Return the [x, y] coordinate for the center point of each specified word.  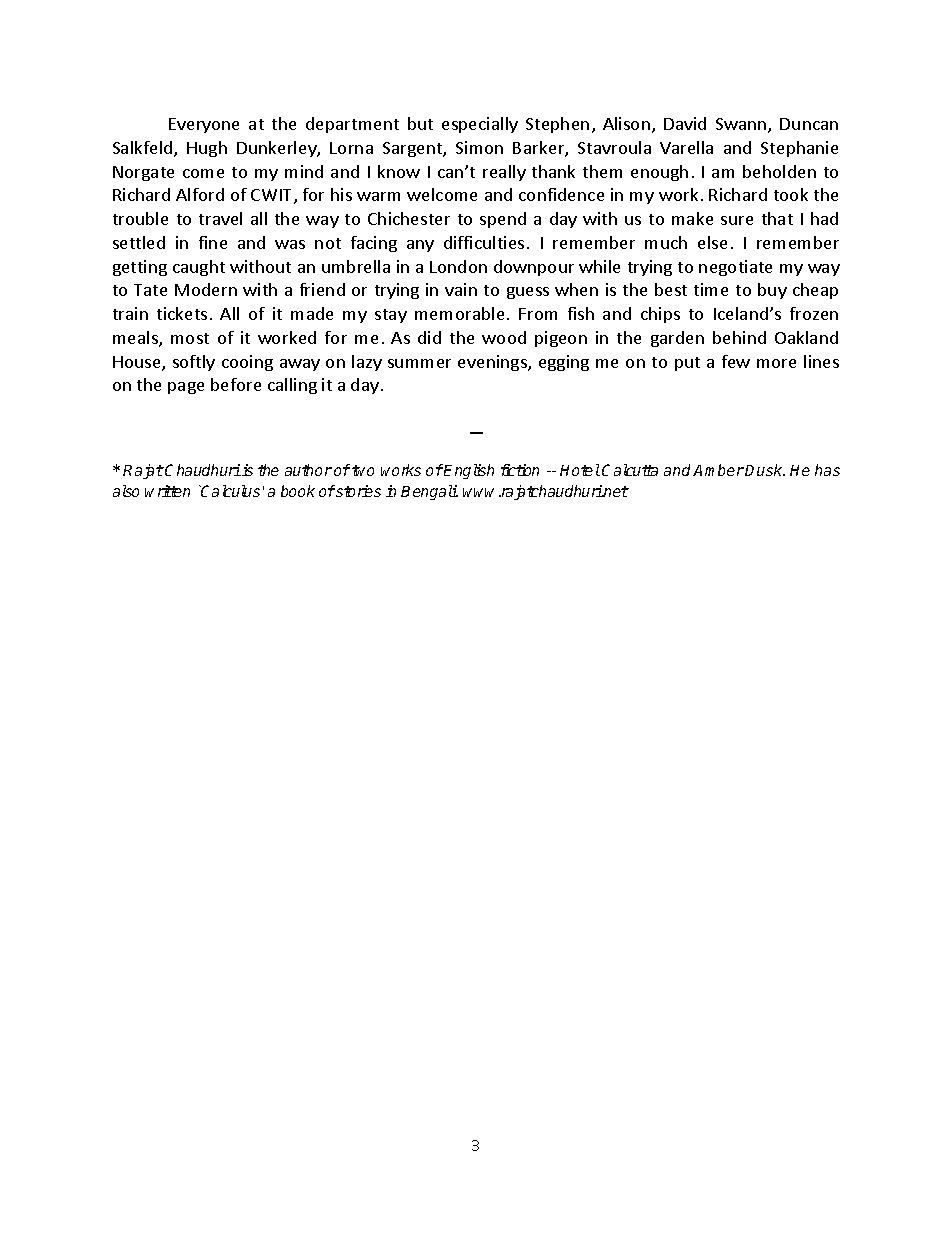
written [167, 491]
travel [220, 218]
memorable [459, 313]
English [469, 471]
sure [737, 220]
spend [503, 220]
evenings [493, 363]
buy [772, 291]
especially [480, 125]
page [186, 388]
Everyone [204, 125]
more [776, 363]
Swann [742, 125]
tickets [182, 313]
